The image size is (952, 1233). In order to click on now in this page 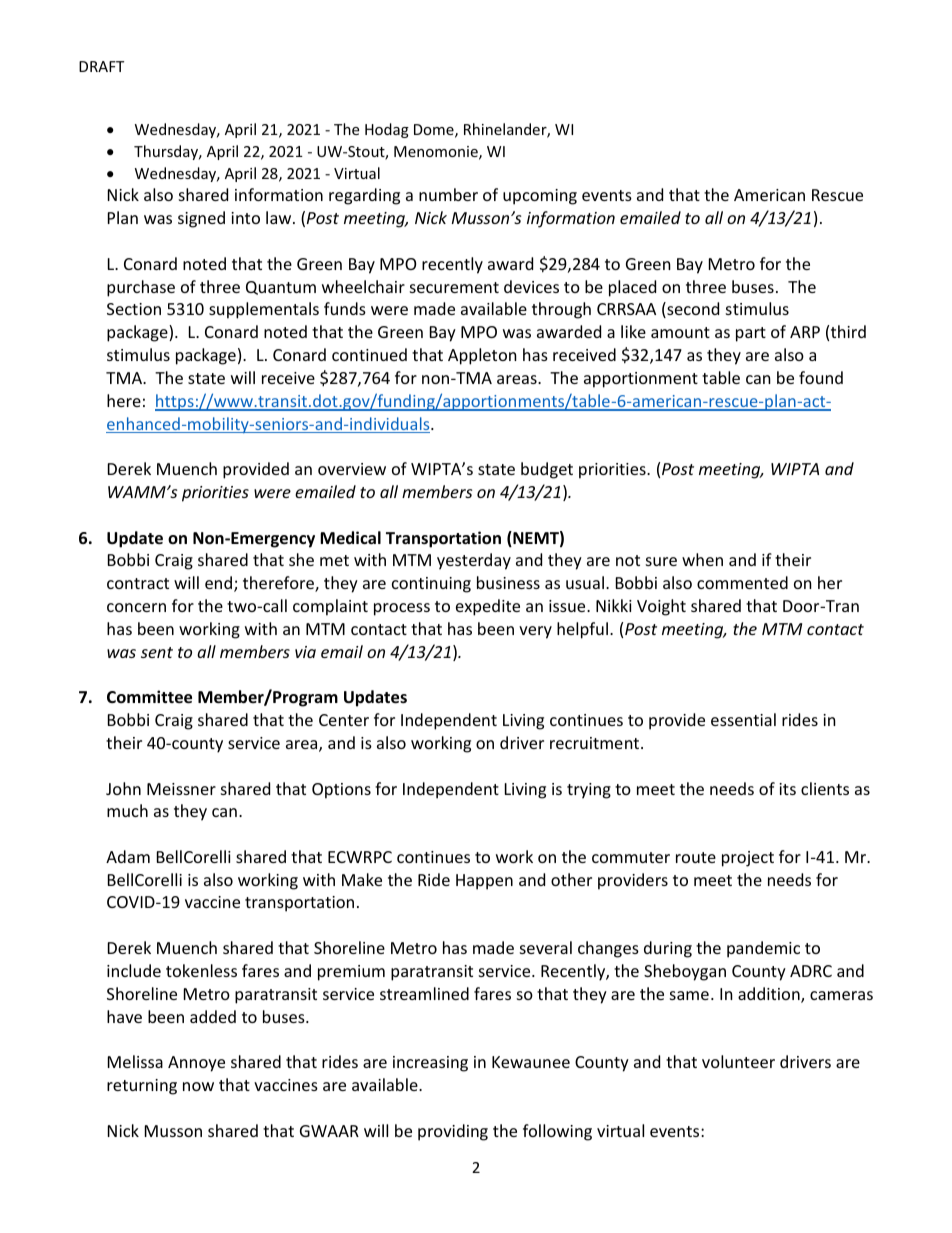, I will do `click(198, 1086)`.
